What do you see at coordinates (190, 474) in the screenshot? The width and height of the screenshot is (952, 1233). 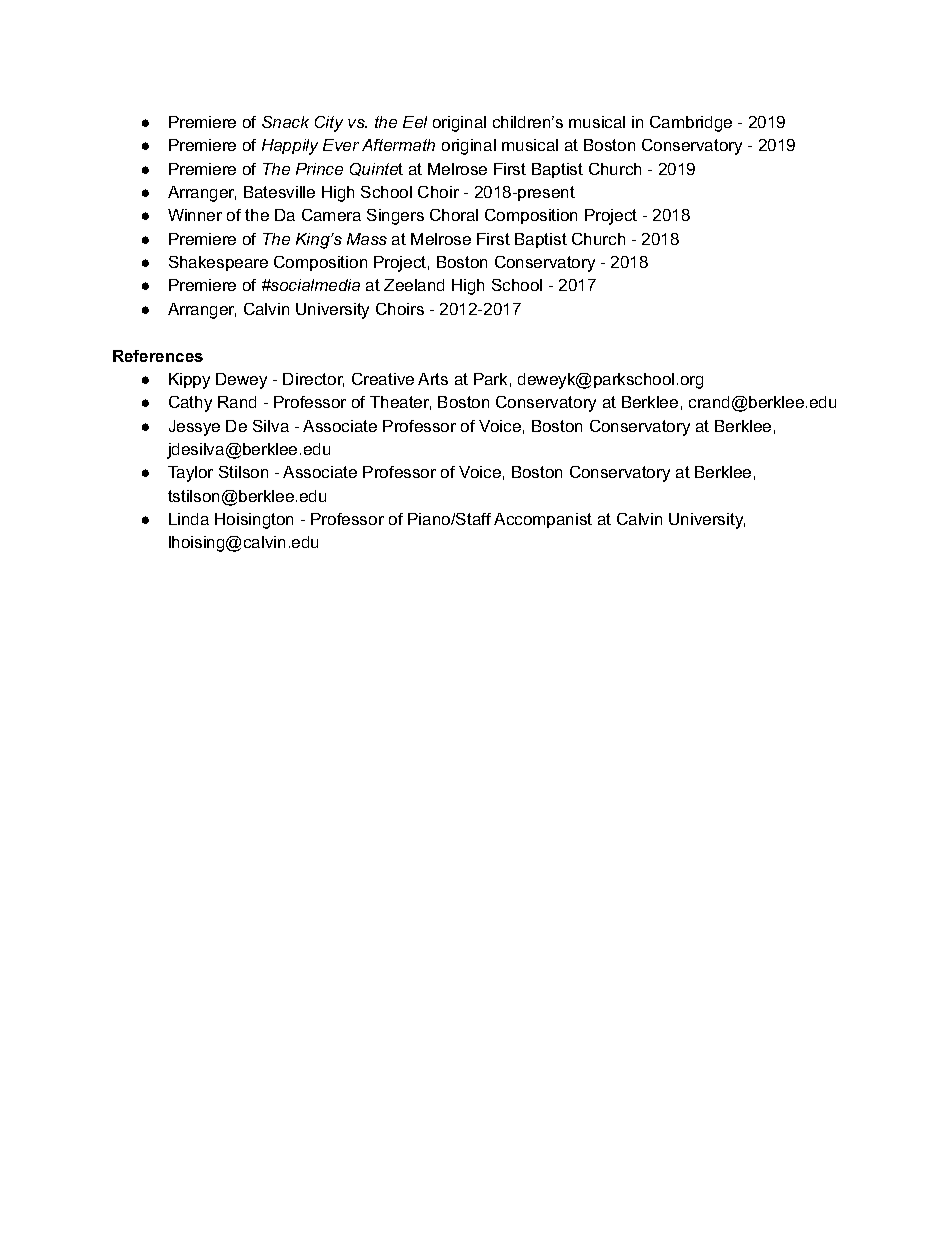 I see `Taylor` at bounding box center [190, 474].
